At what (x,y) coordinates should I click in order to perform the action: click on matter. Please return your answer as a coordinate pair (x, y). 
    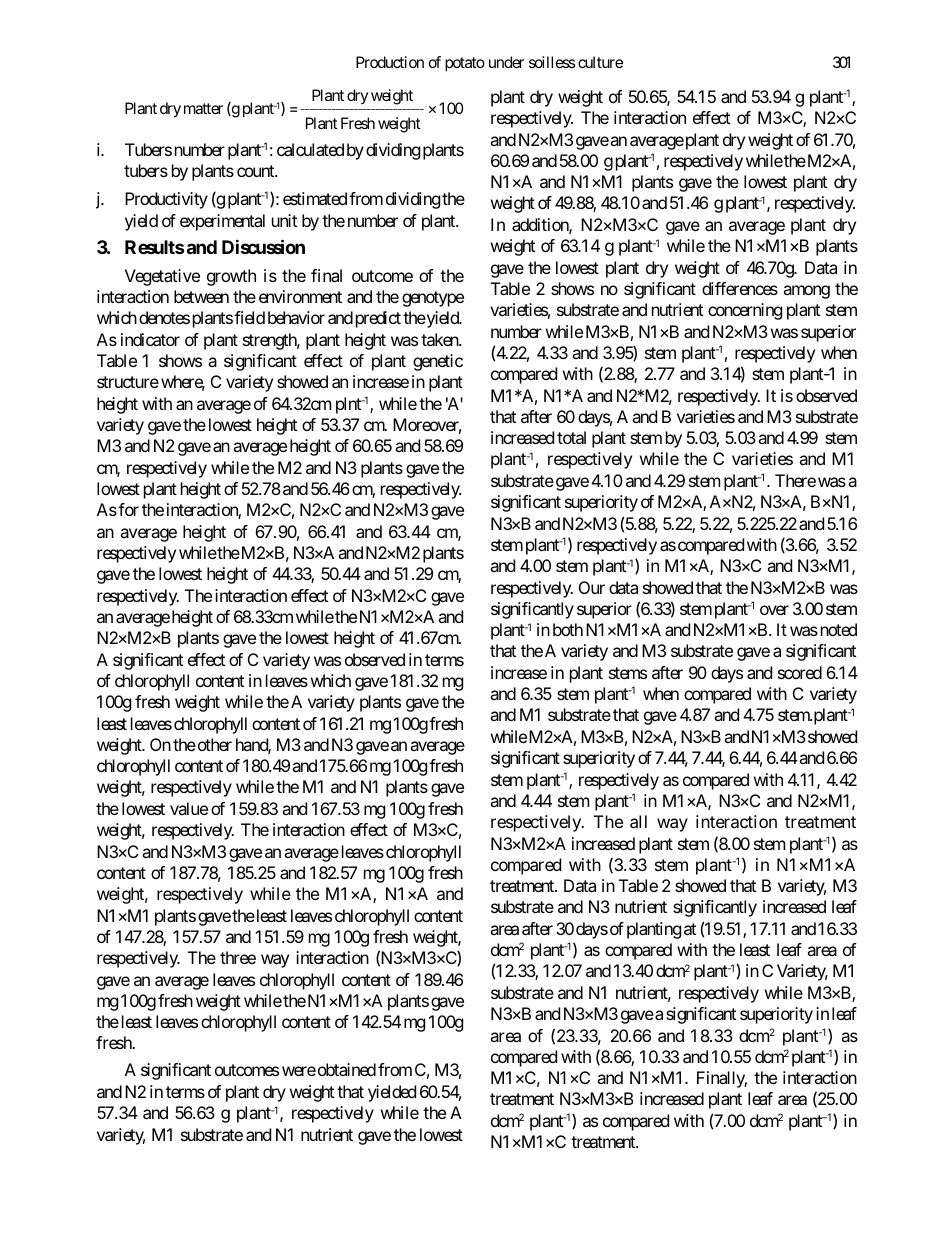
    Looking at the image, I should click on (203, 108).
